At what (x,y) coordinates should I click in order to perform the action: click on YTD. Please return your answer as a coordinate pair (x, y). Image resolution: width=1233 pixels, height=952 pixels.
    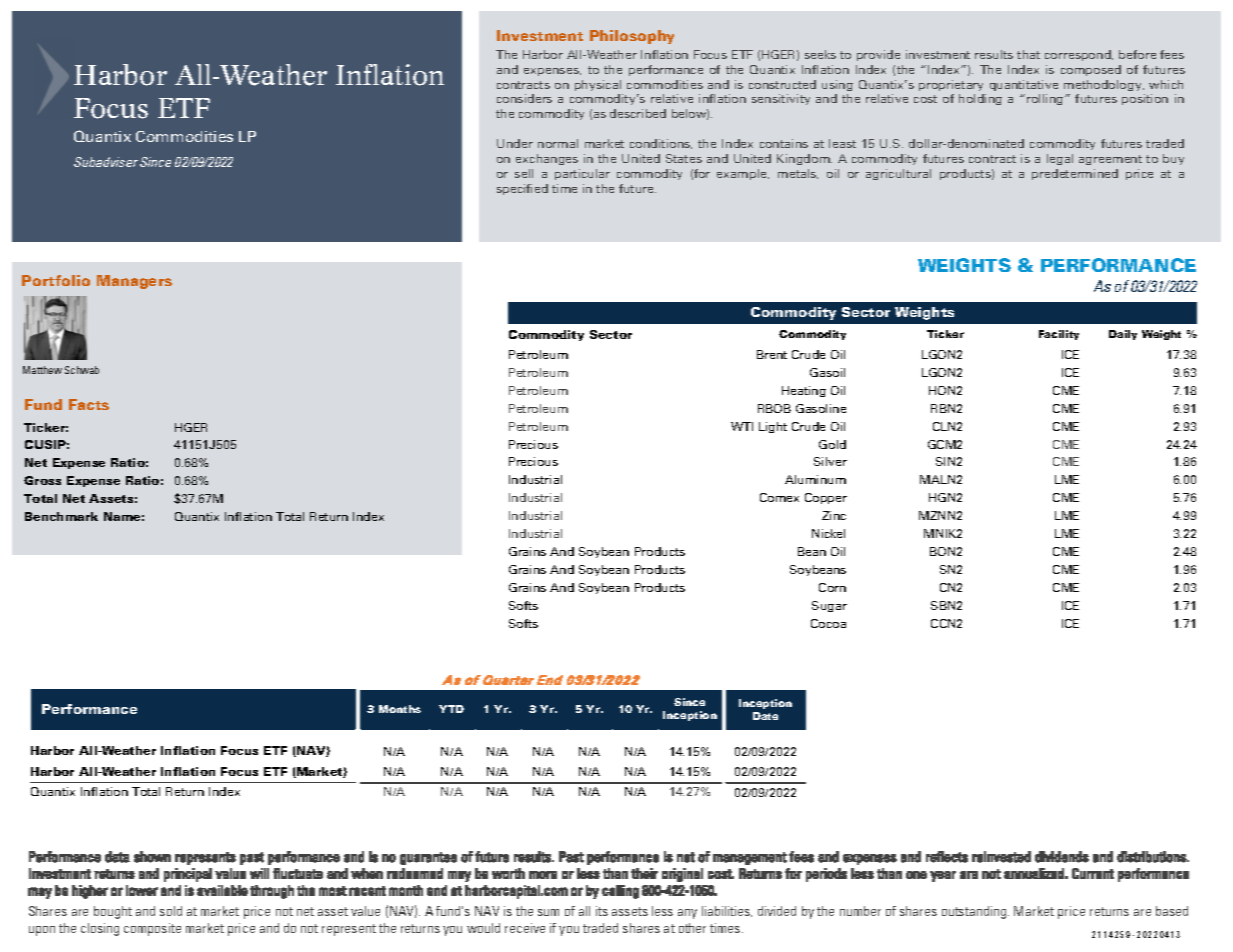
    Looking at the image, I should click on (451, 709).
